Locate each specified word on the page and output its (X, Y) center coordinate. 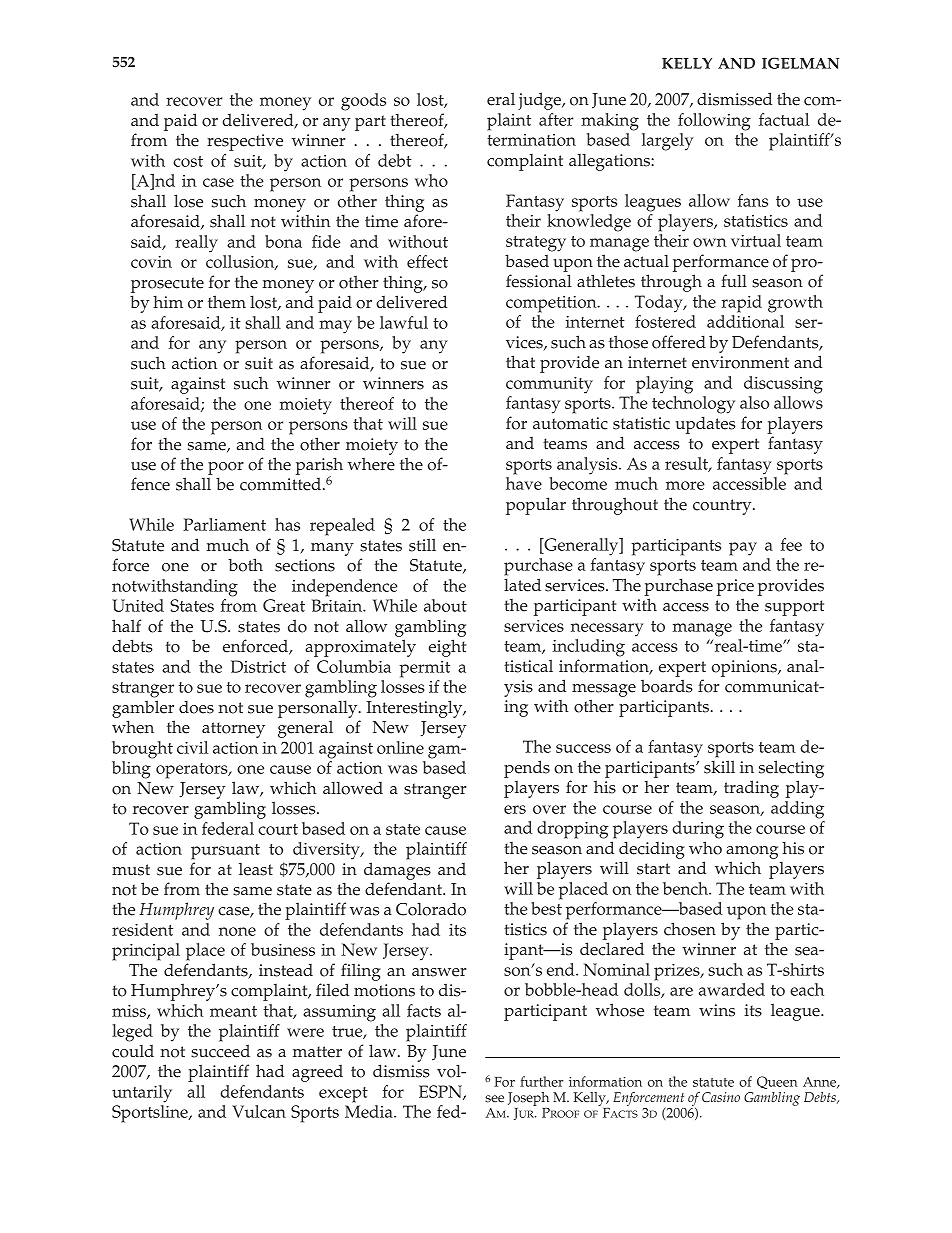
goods (363, 102)
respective (245, 142)
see (494, 1099)
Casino (721, 1097)
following (714, 122)
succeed (220, 1051)
